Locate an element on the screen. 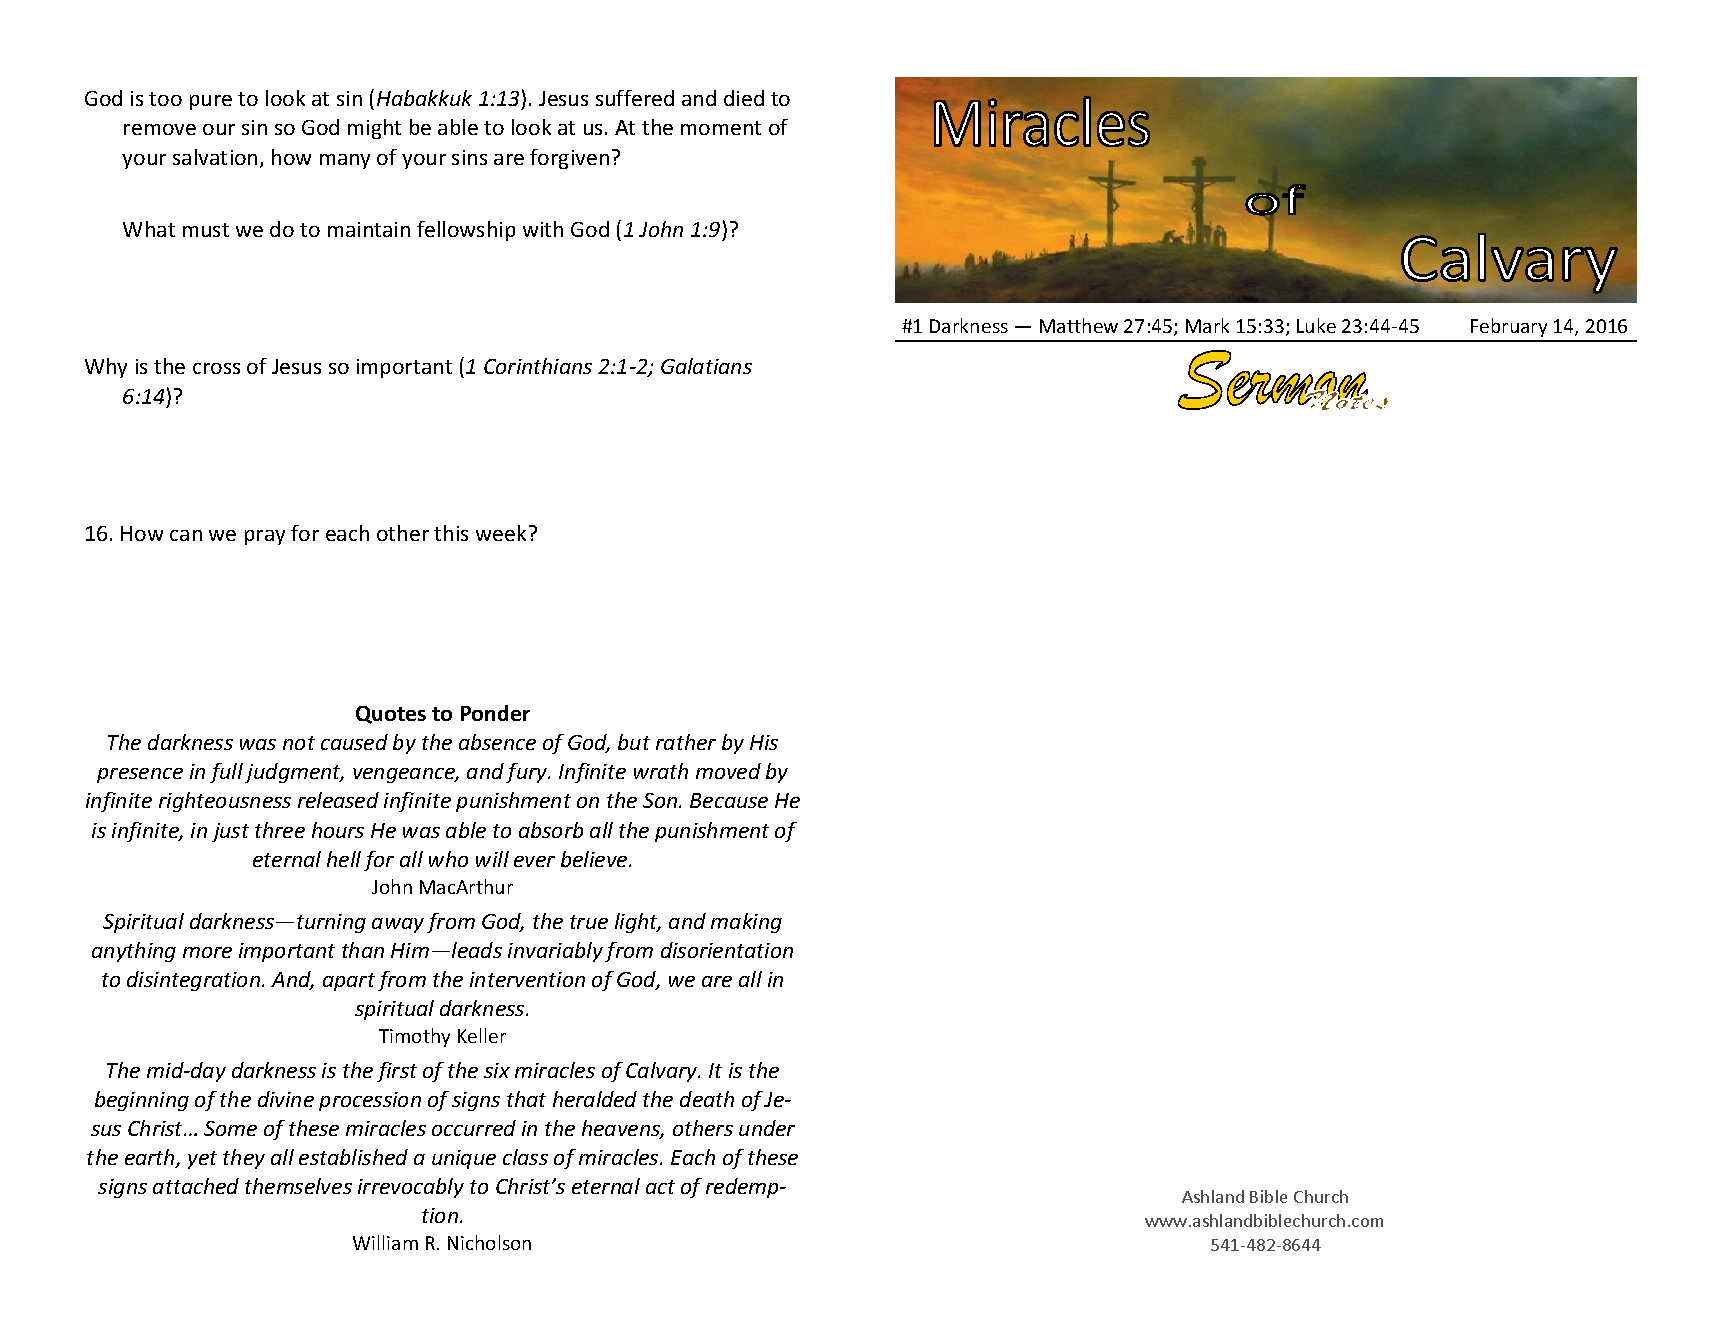 This screenshot has height=1325, width=1714. Because is located at coordinates (729, 800).
